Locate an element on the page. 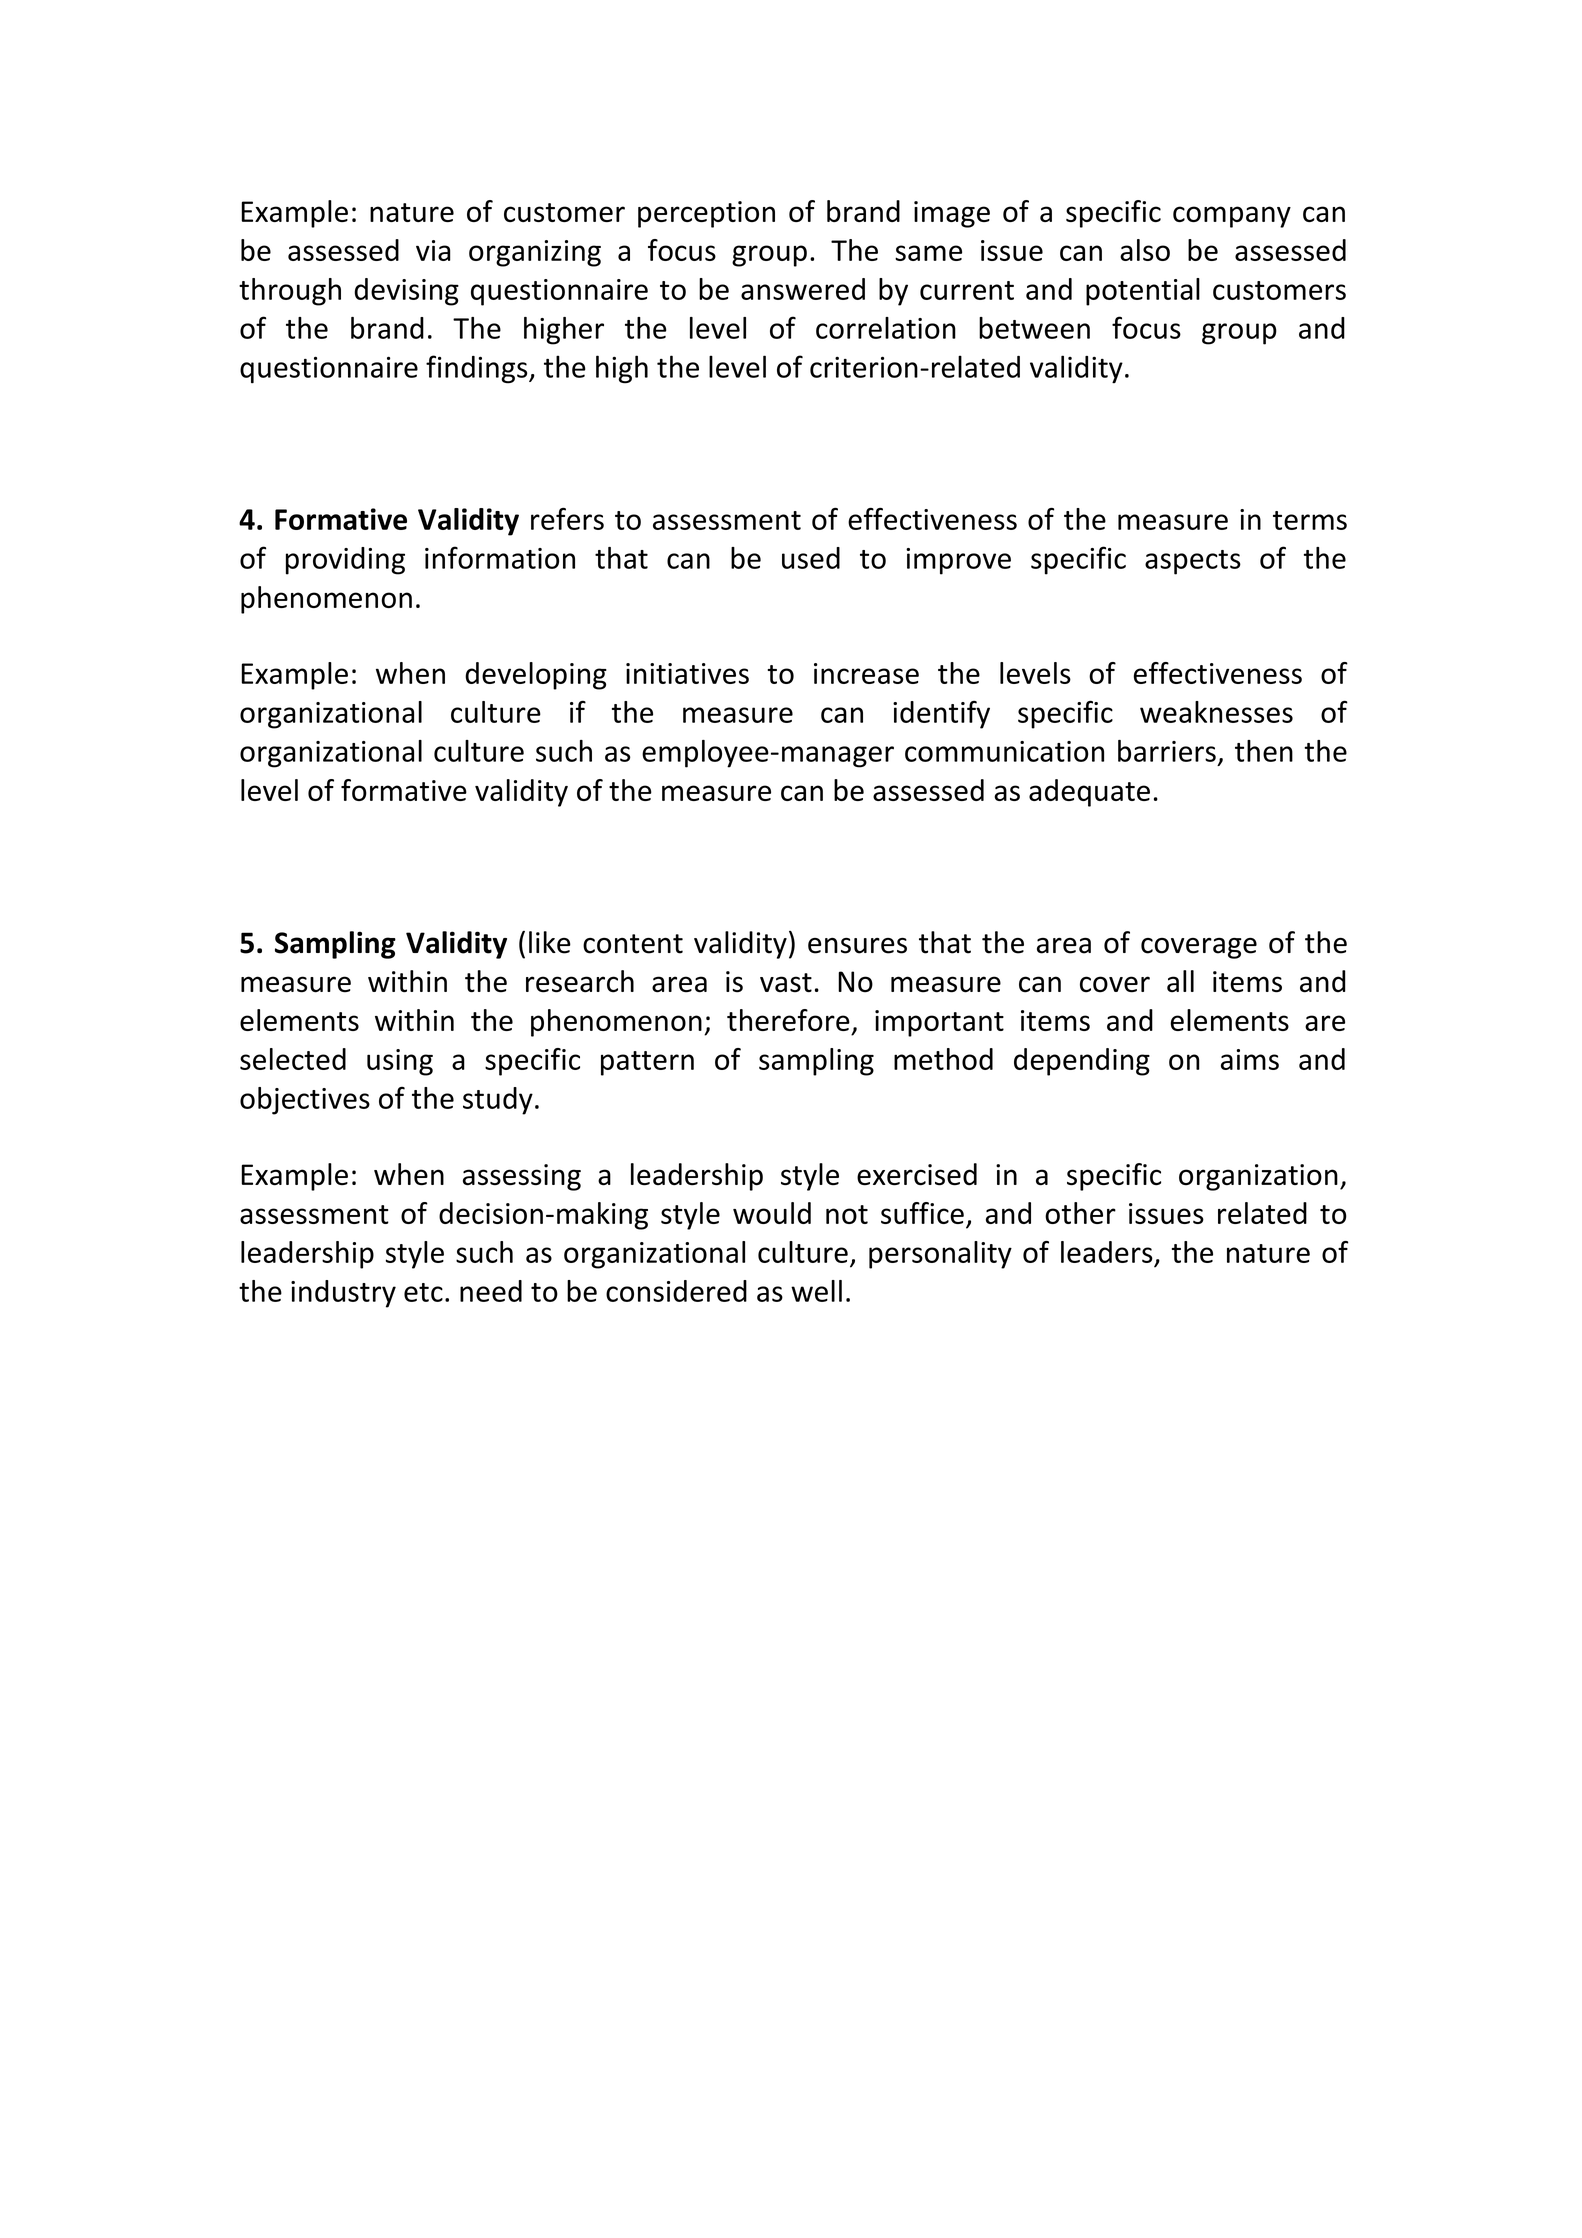  developing is located at coordinates (536, 676).
